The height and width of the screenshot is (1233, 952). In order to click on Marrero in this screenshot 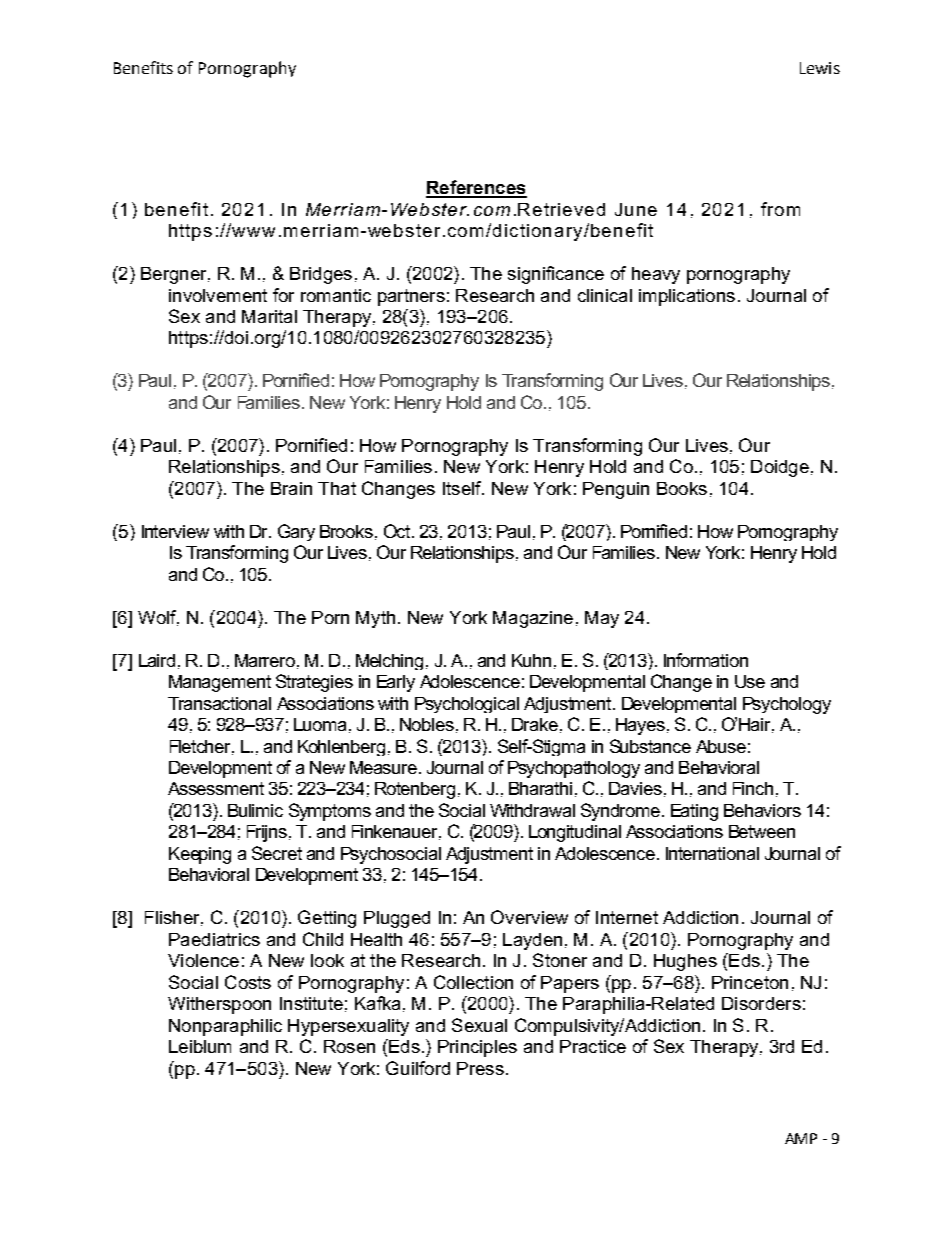, I will do `click(265, 660)`.
